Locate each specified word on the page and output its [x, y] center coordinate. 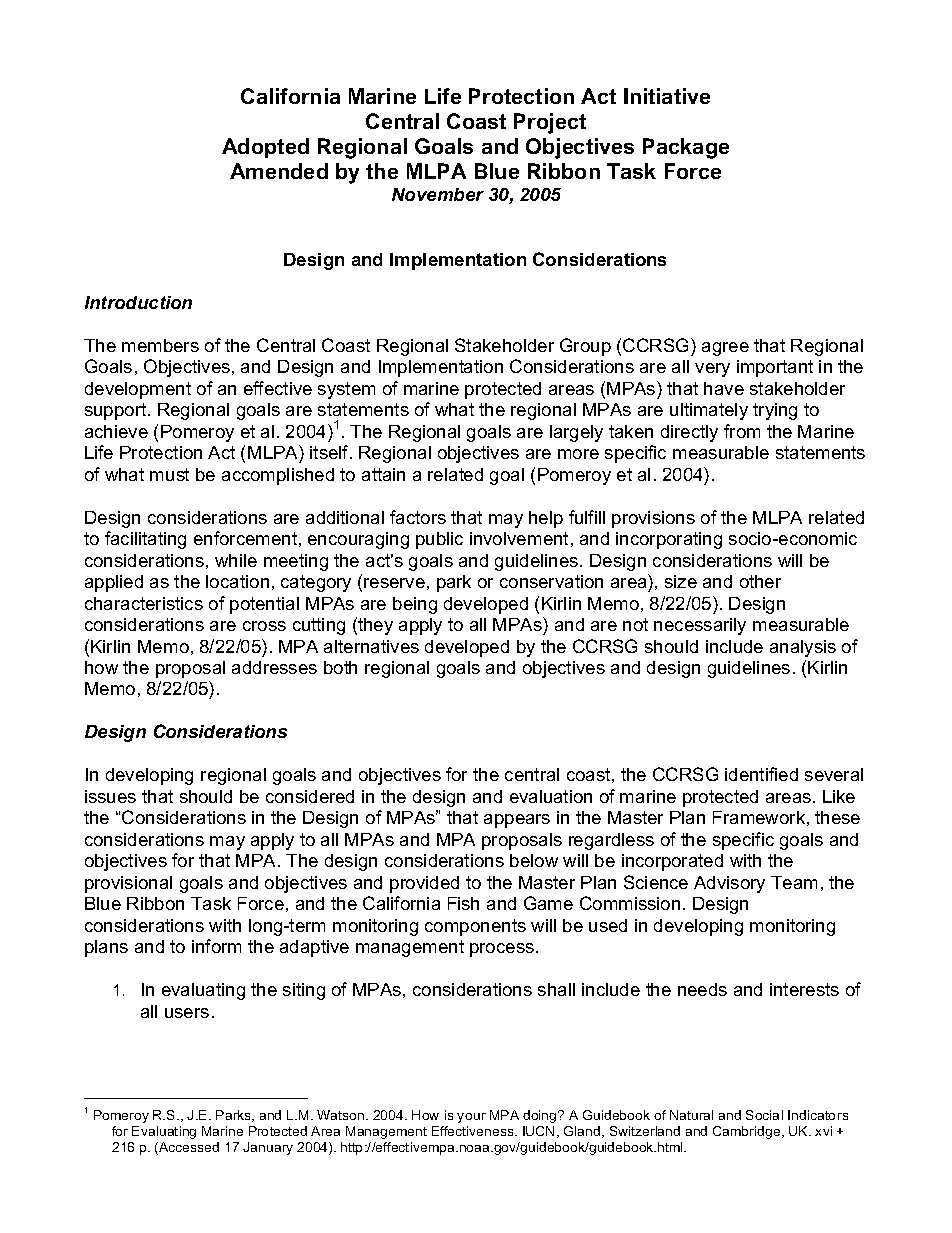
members [160, 345]
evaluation [551, 796]
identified [761, 774]
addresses [274, 667]
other [760, 581]
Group [585, 347]
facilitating [145, 540]
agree [725, 349]
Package [686, 148]
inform [216, 946]
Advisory [729, 884]
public [439, 540]
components [475, 927]
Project [550, 123]
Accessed [188, 1148]
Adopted [265, 148]
